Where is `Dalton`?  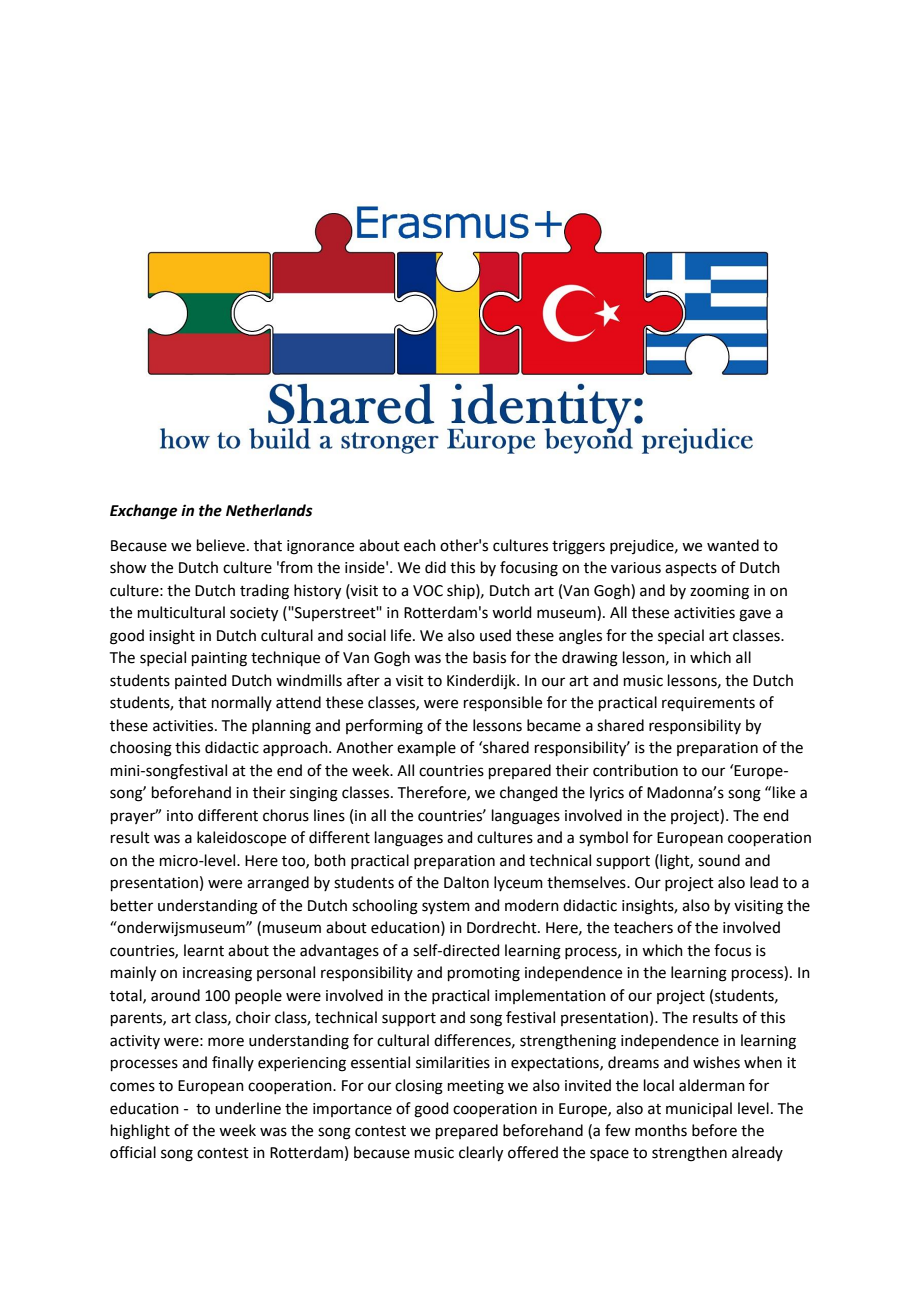 Dalton is located at coordinates (466, 882).
